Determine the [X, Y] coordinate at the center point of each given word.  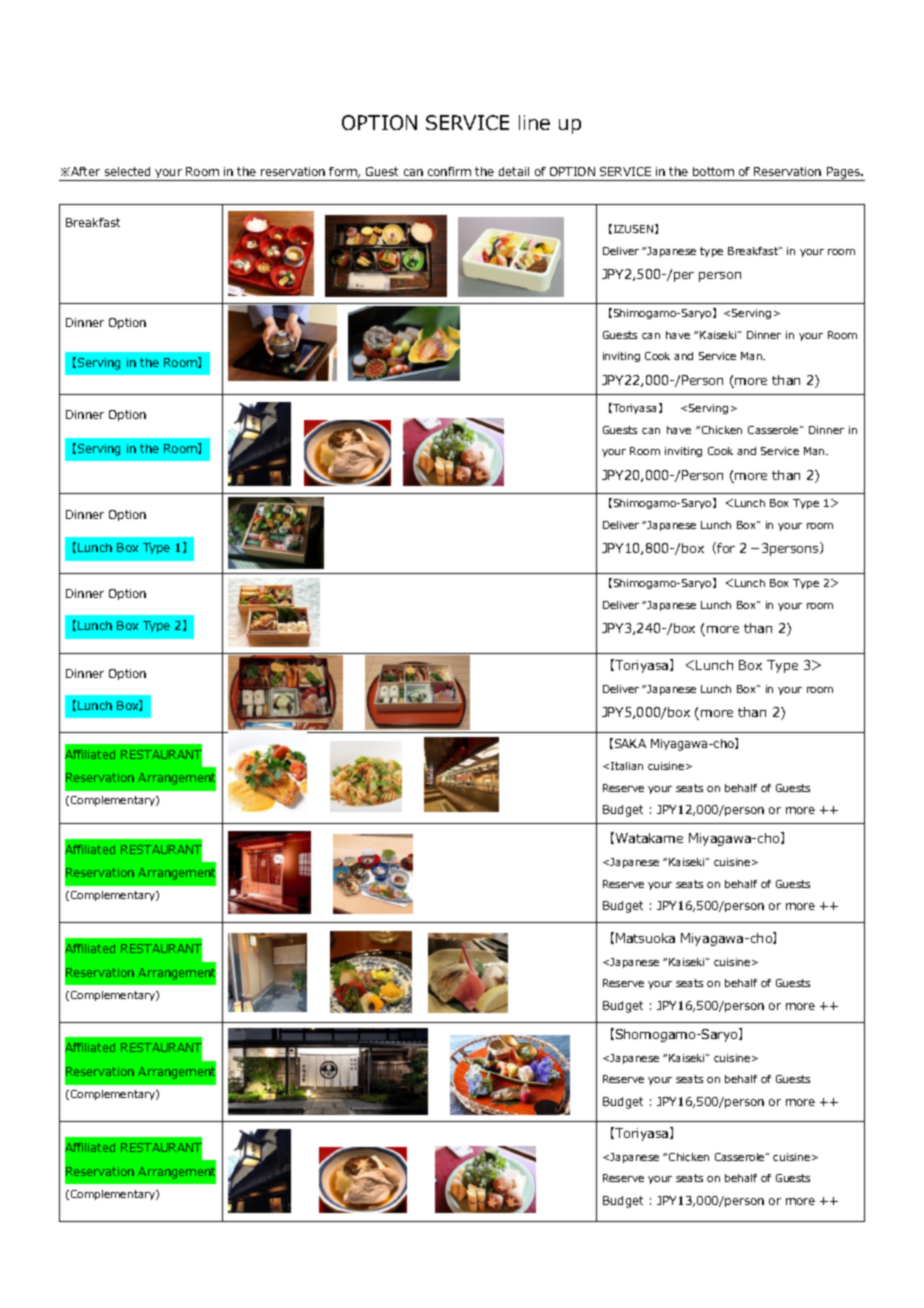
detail [514, 171]
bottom [713, 171]
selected [127, 171]
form [344, 172]
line [534, 122]
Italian [627, 766]
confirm [449, 171]
